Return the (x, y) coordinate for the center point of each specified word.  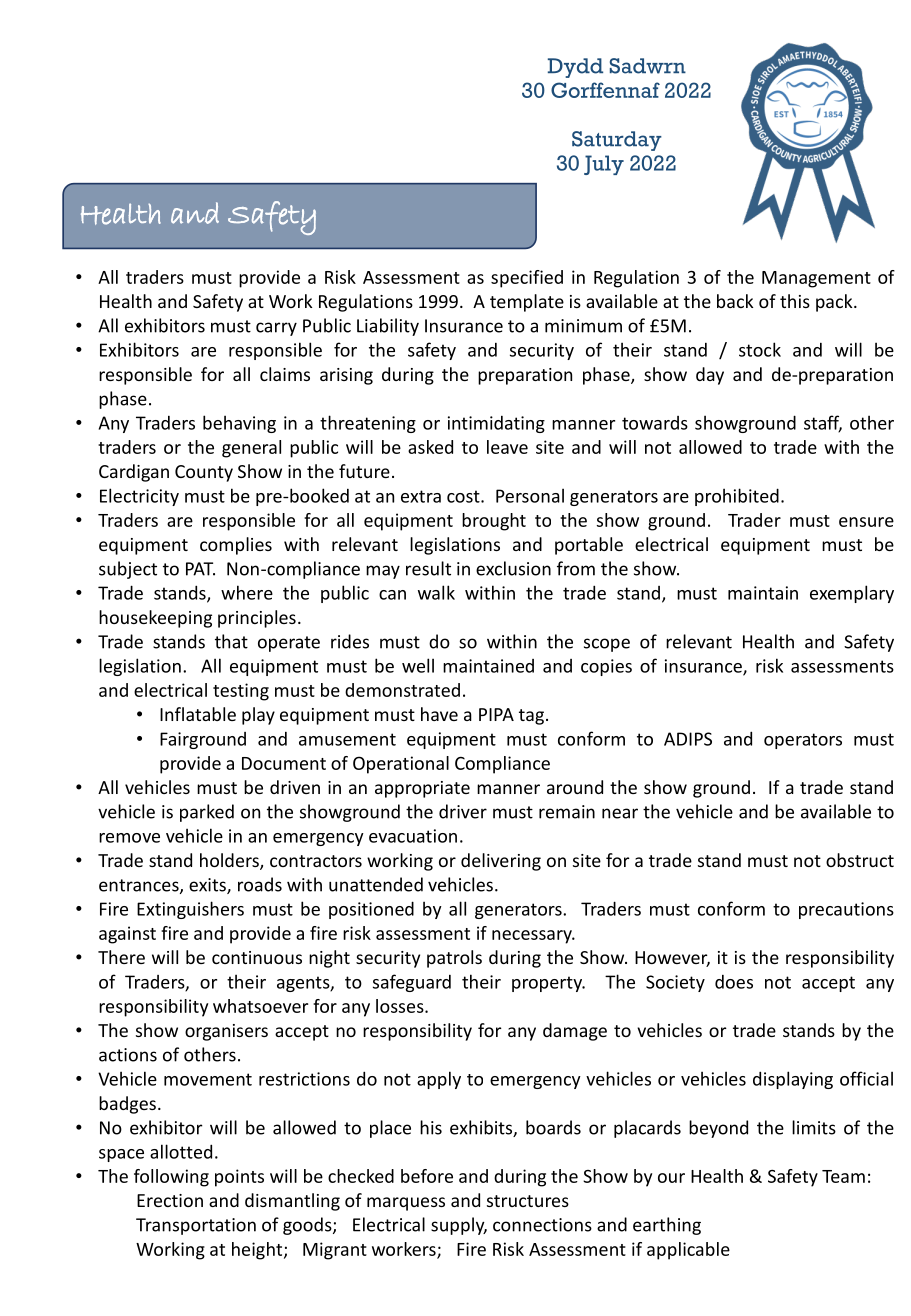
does (734, 982)
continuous (257, 957)
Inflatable (198, 714)
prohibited (737, 497)
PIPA (496, 714)
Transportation (196, 1226)
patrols (454, 959)
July (604, 165)
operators (803, 741)
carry (276, 329)
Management (816, 279)
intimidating (496, 424)
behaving (239, 424)
